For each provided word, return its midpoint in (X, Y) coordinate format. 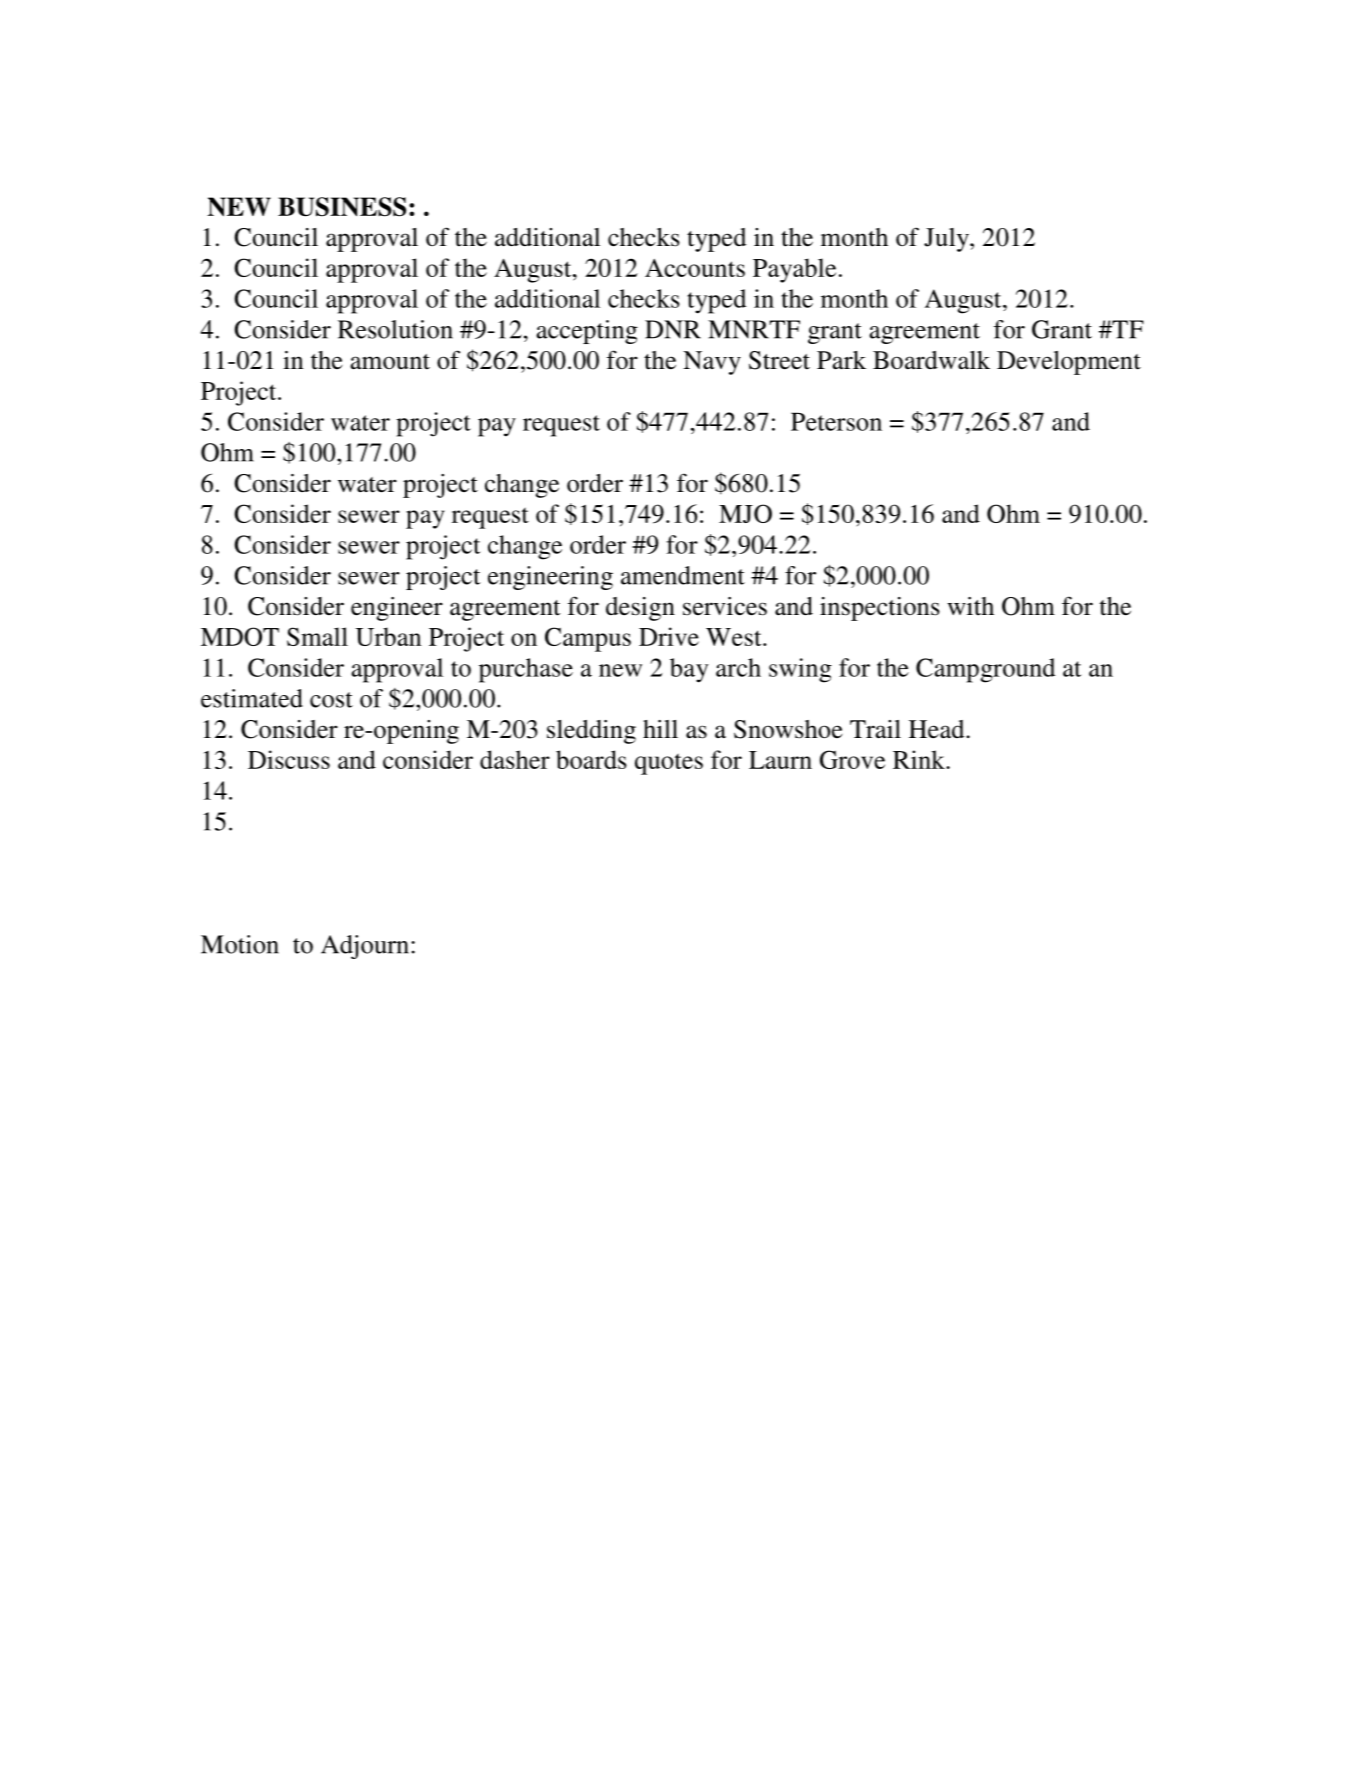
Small (317, 636)
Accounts (695, 268)
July (947, 240)
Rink (920, 759)
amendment (683, 575)
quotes (669, 764)
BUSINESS (342, 207)
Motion (240, 944)
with (970, 606)
